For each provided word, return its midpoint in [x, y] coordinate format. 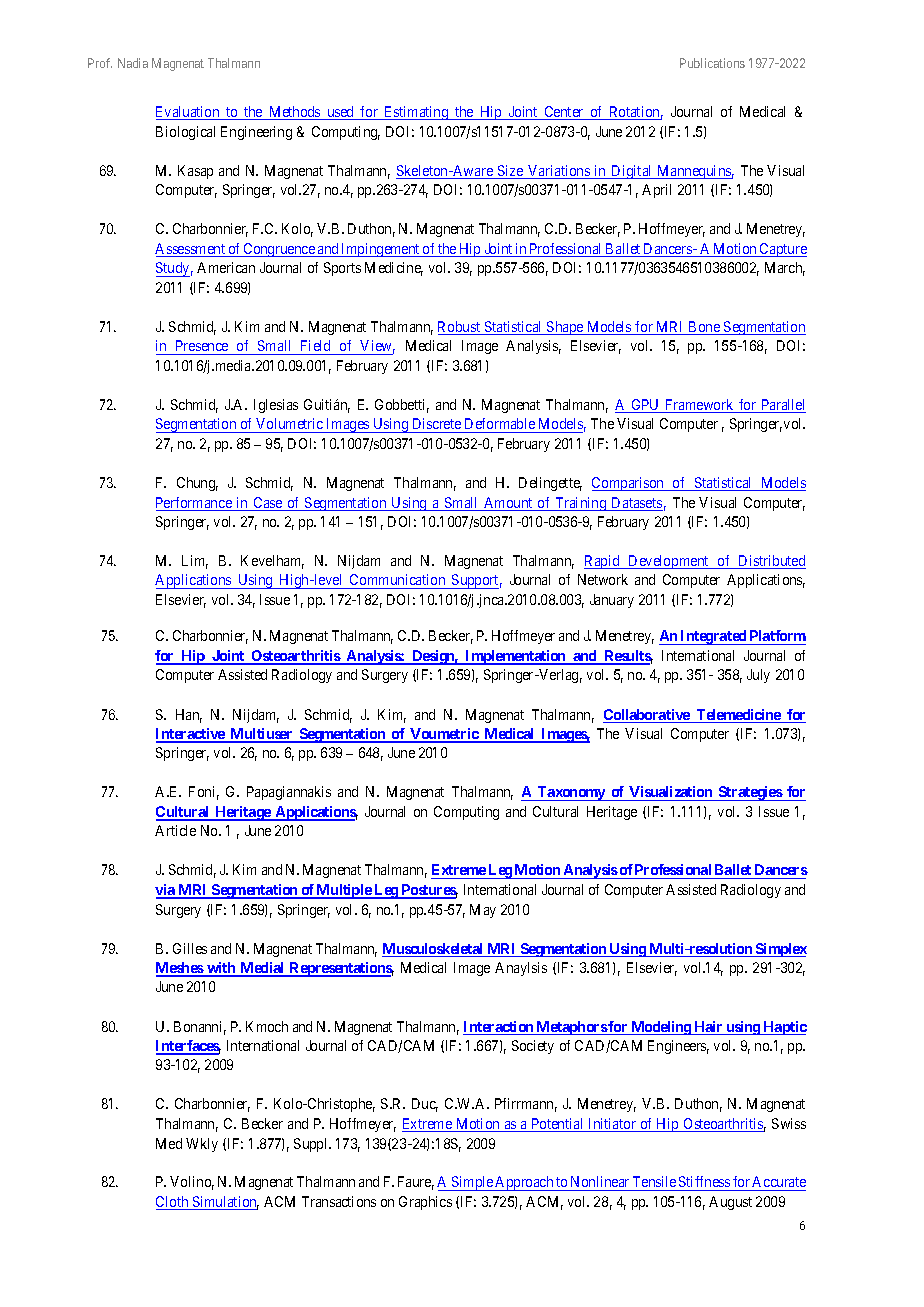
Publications [712, 63]
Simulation [224, 1203]
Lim [195, 562]
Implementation [515, 657]
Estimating [416, 113]
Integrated [714, 637]
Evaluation [189, 113]
